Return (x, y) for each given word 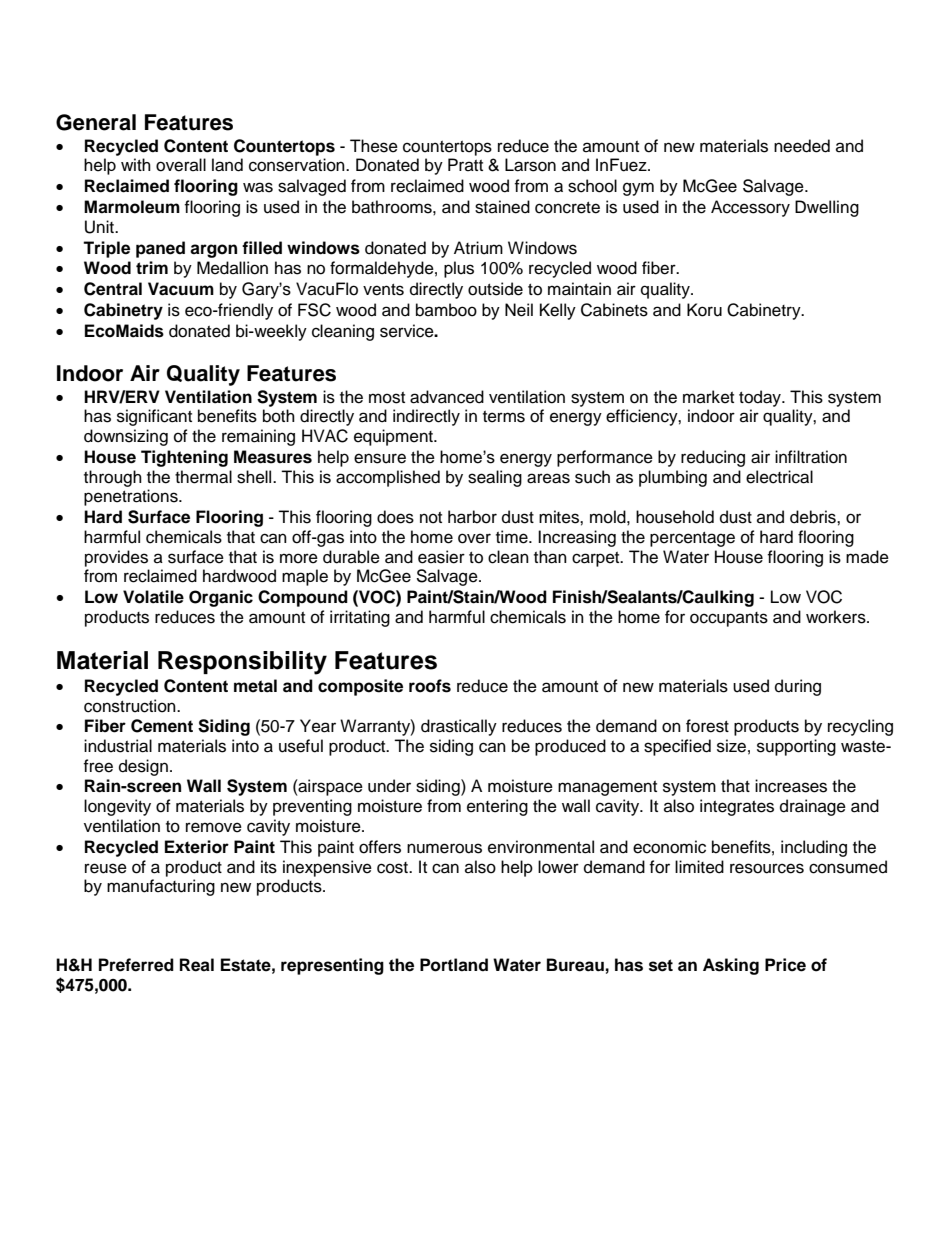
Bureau (575, 965)
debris (814, 517)
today (761, 398)
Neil (519, 310)
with (136, 164)
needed (802, 146)
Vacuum (181, 289)
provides (116, 558)
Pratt (465, 164)
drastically (459, 727)
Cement (162, 726)
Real (197, 965)
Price (785, 965)
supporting (796, 747)
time (513, 537)
